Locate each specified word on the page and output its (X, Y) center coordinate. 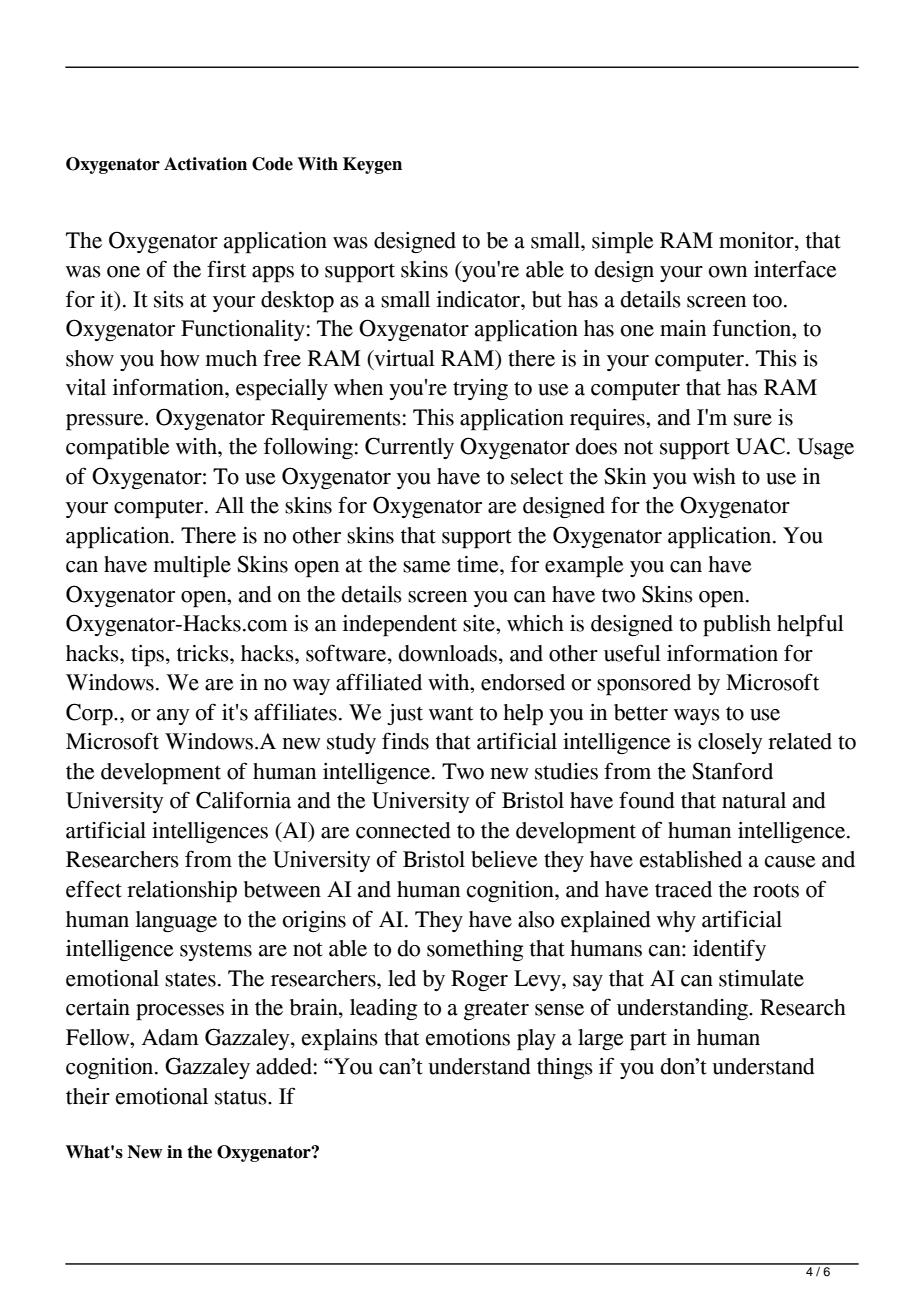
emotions (468, 1037)
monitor (757, 240)
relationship (182, 892)
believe (504, 859)
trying (480, 389)
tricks (204, 653)
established (691, 859)
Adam (170, 1037)
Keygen (372, 165)
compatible (118, 449)
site (480, 623)
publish (737, 626)
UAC (760, 446)
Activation (205, 164)
